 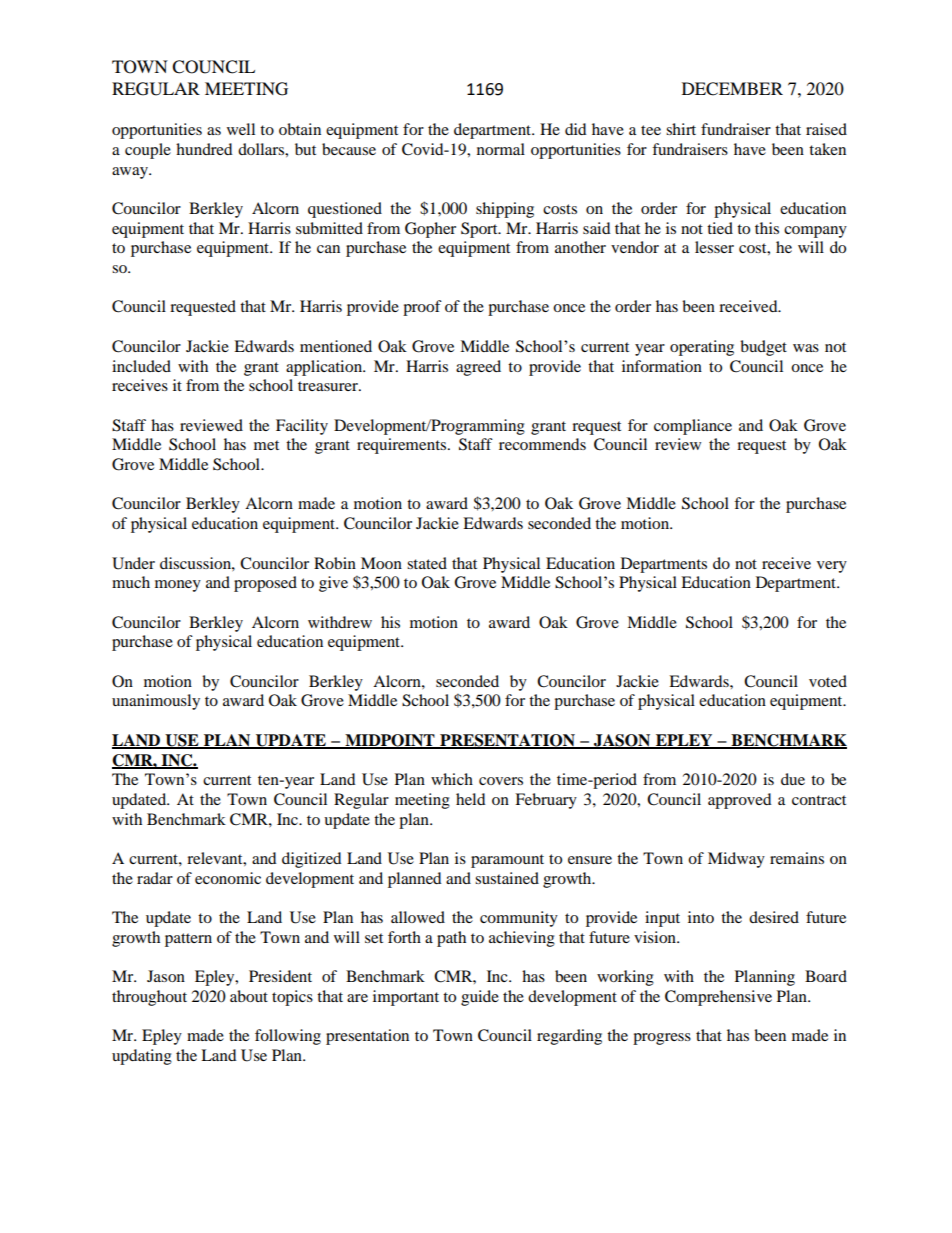 What do you see at coordinates (732, 89) in the document?
I see `DECEMBER` at bounding box center [732, 89].
